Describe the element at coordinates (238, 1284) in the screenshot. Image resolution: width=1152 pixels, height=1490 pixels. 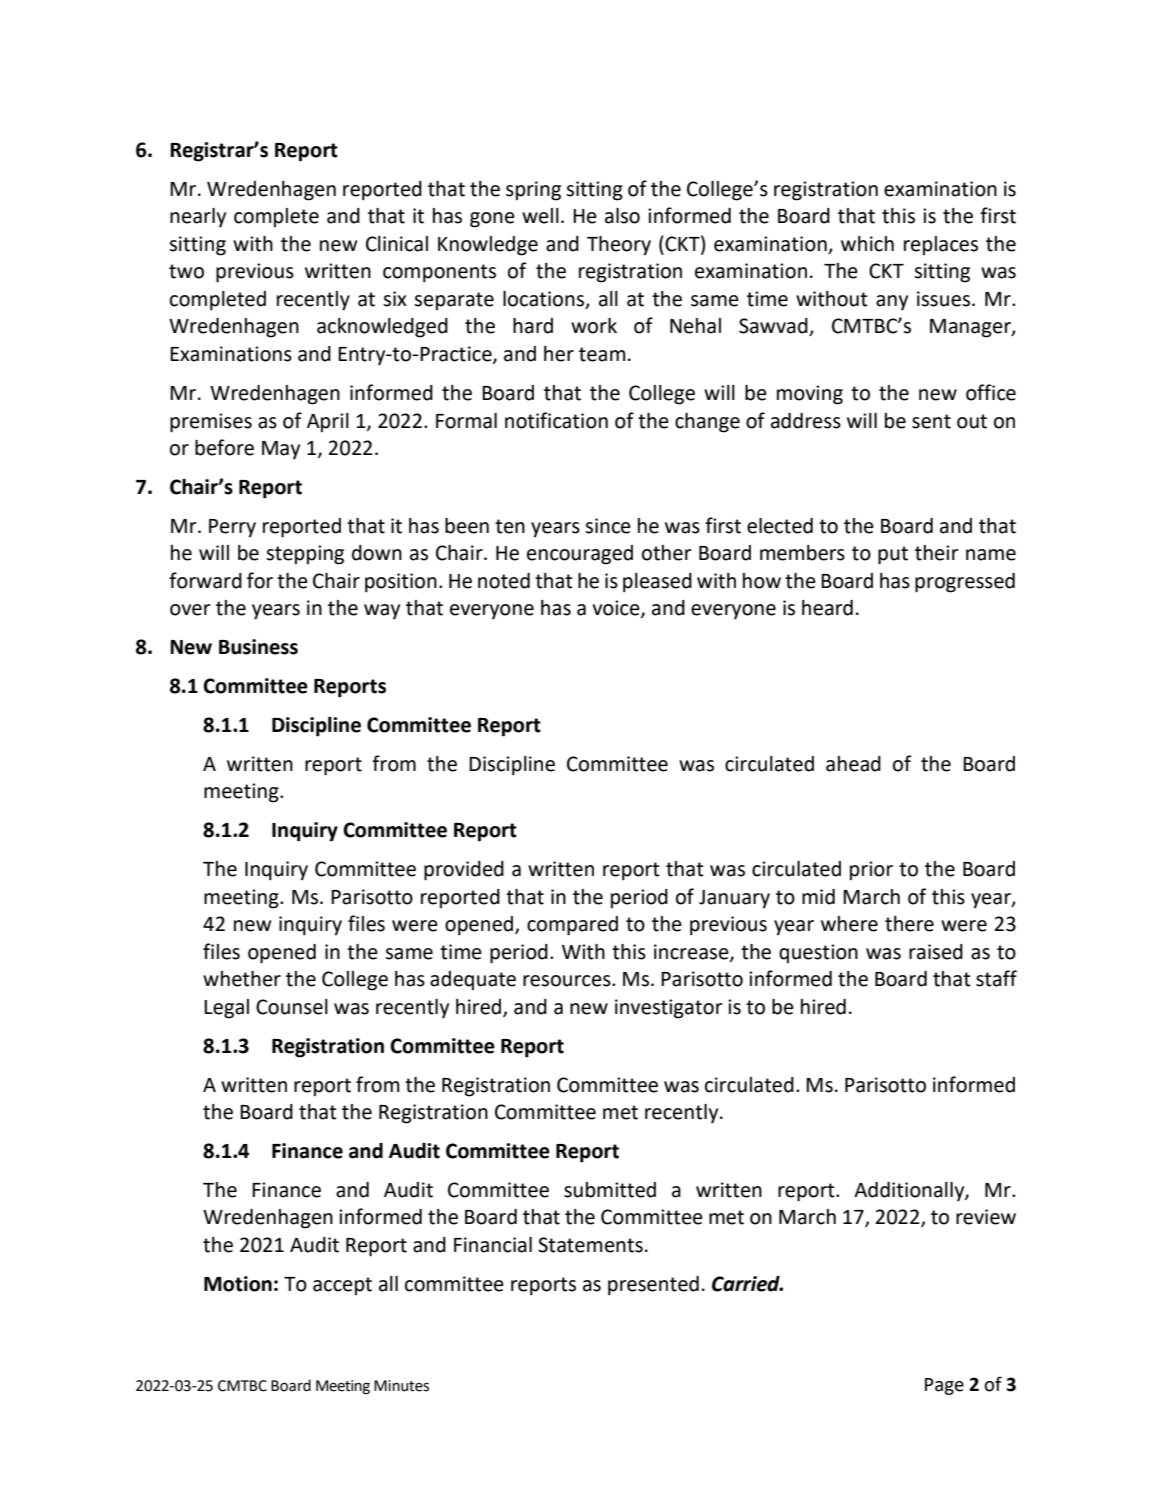
I see `Motion` at that location.
